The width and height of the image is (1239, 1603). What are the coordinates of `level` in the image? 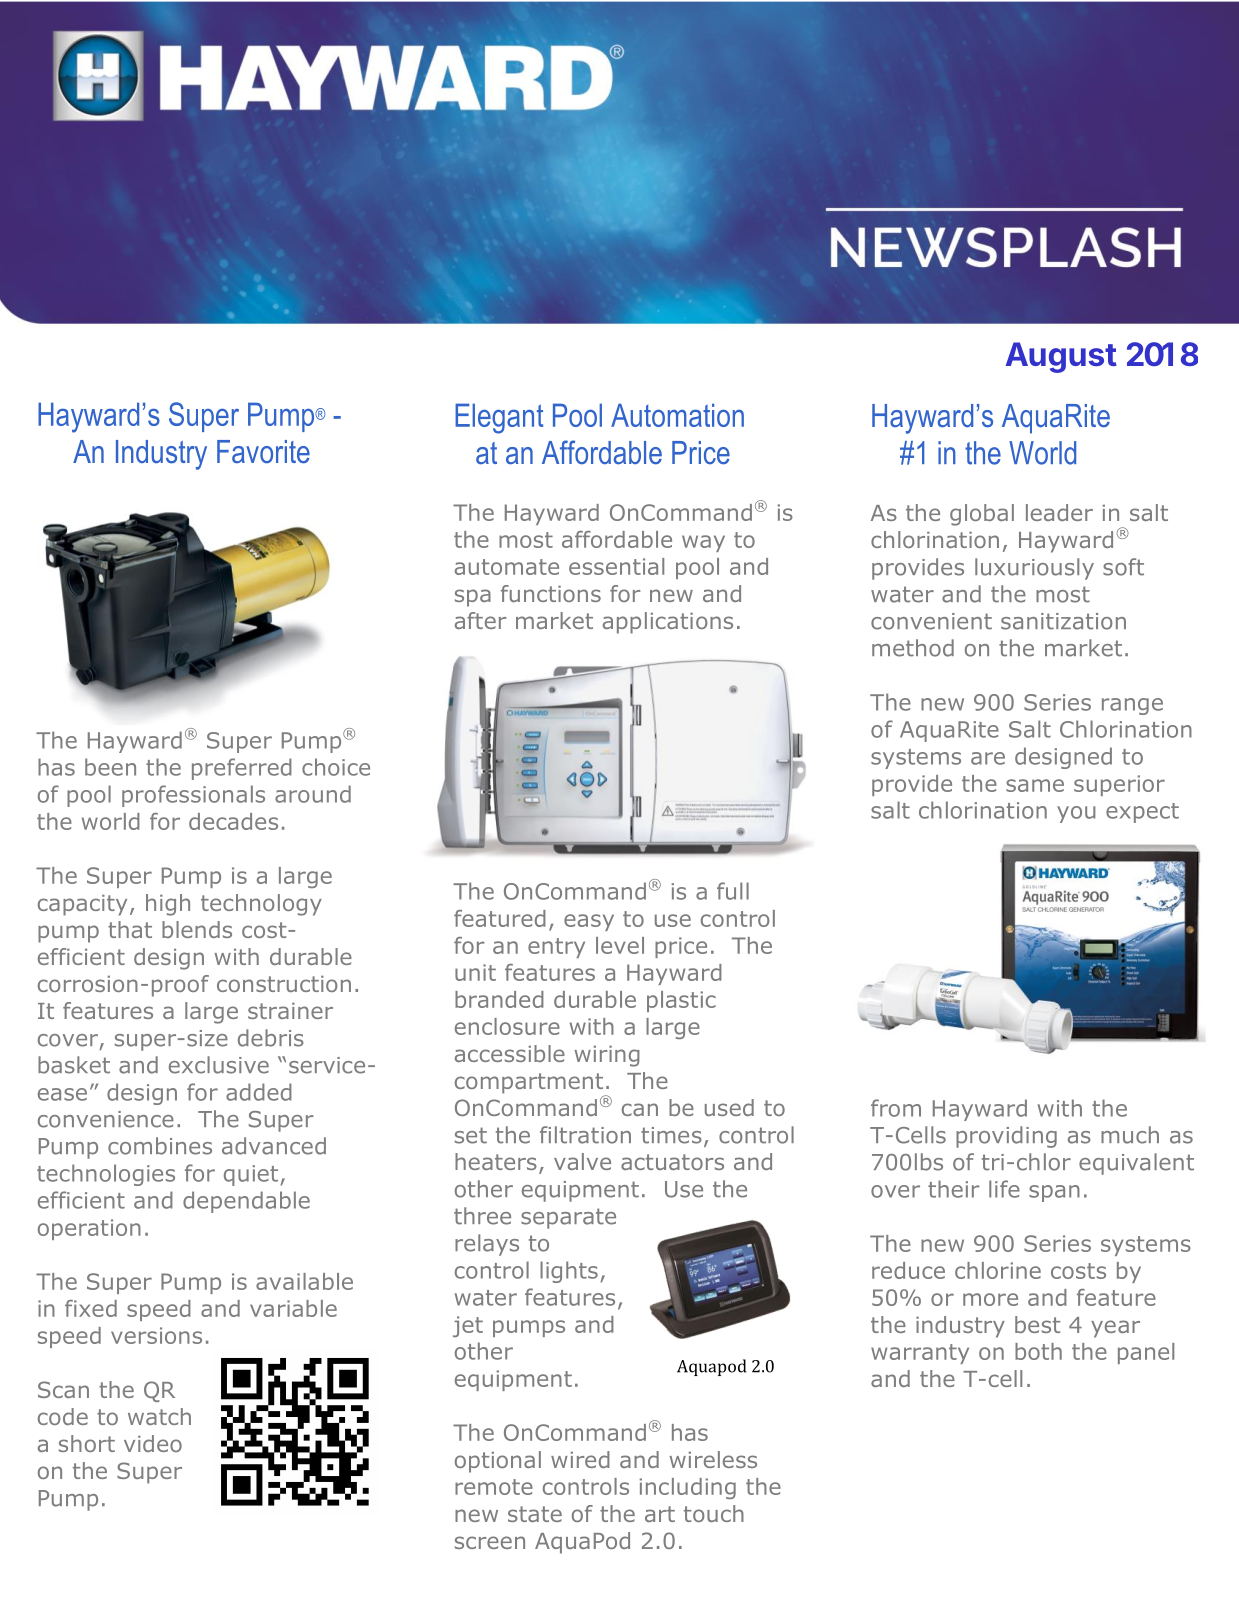 It's located at (620, 945).
